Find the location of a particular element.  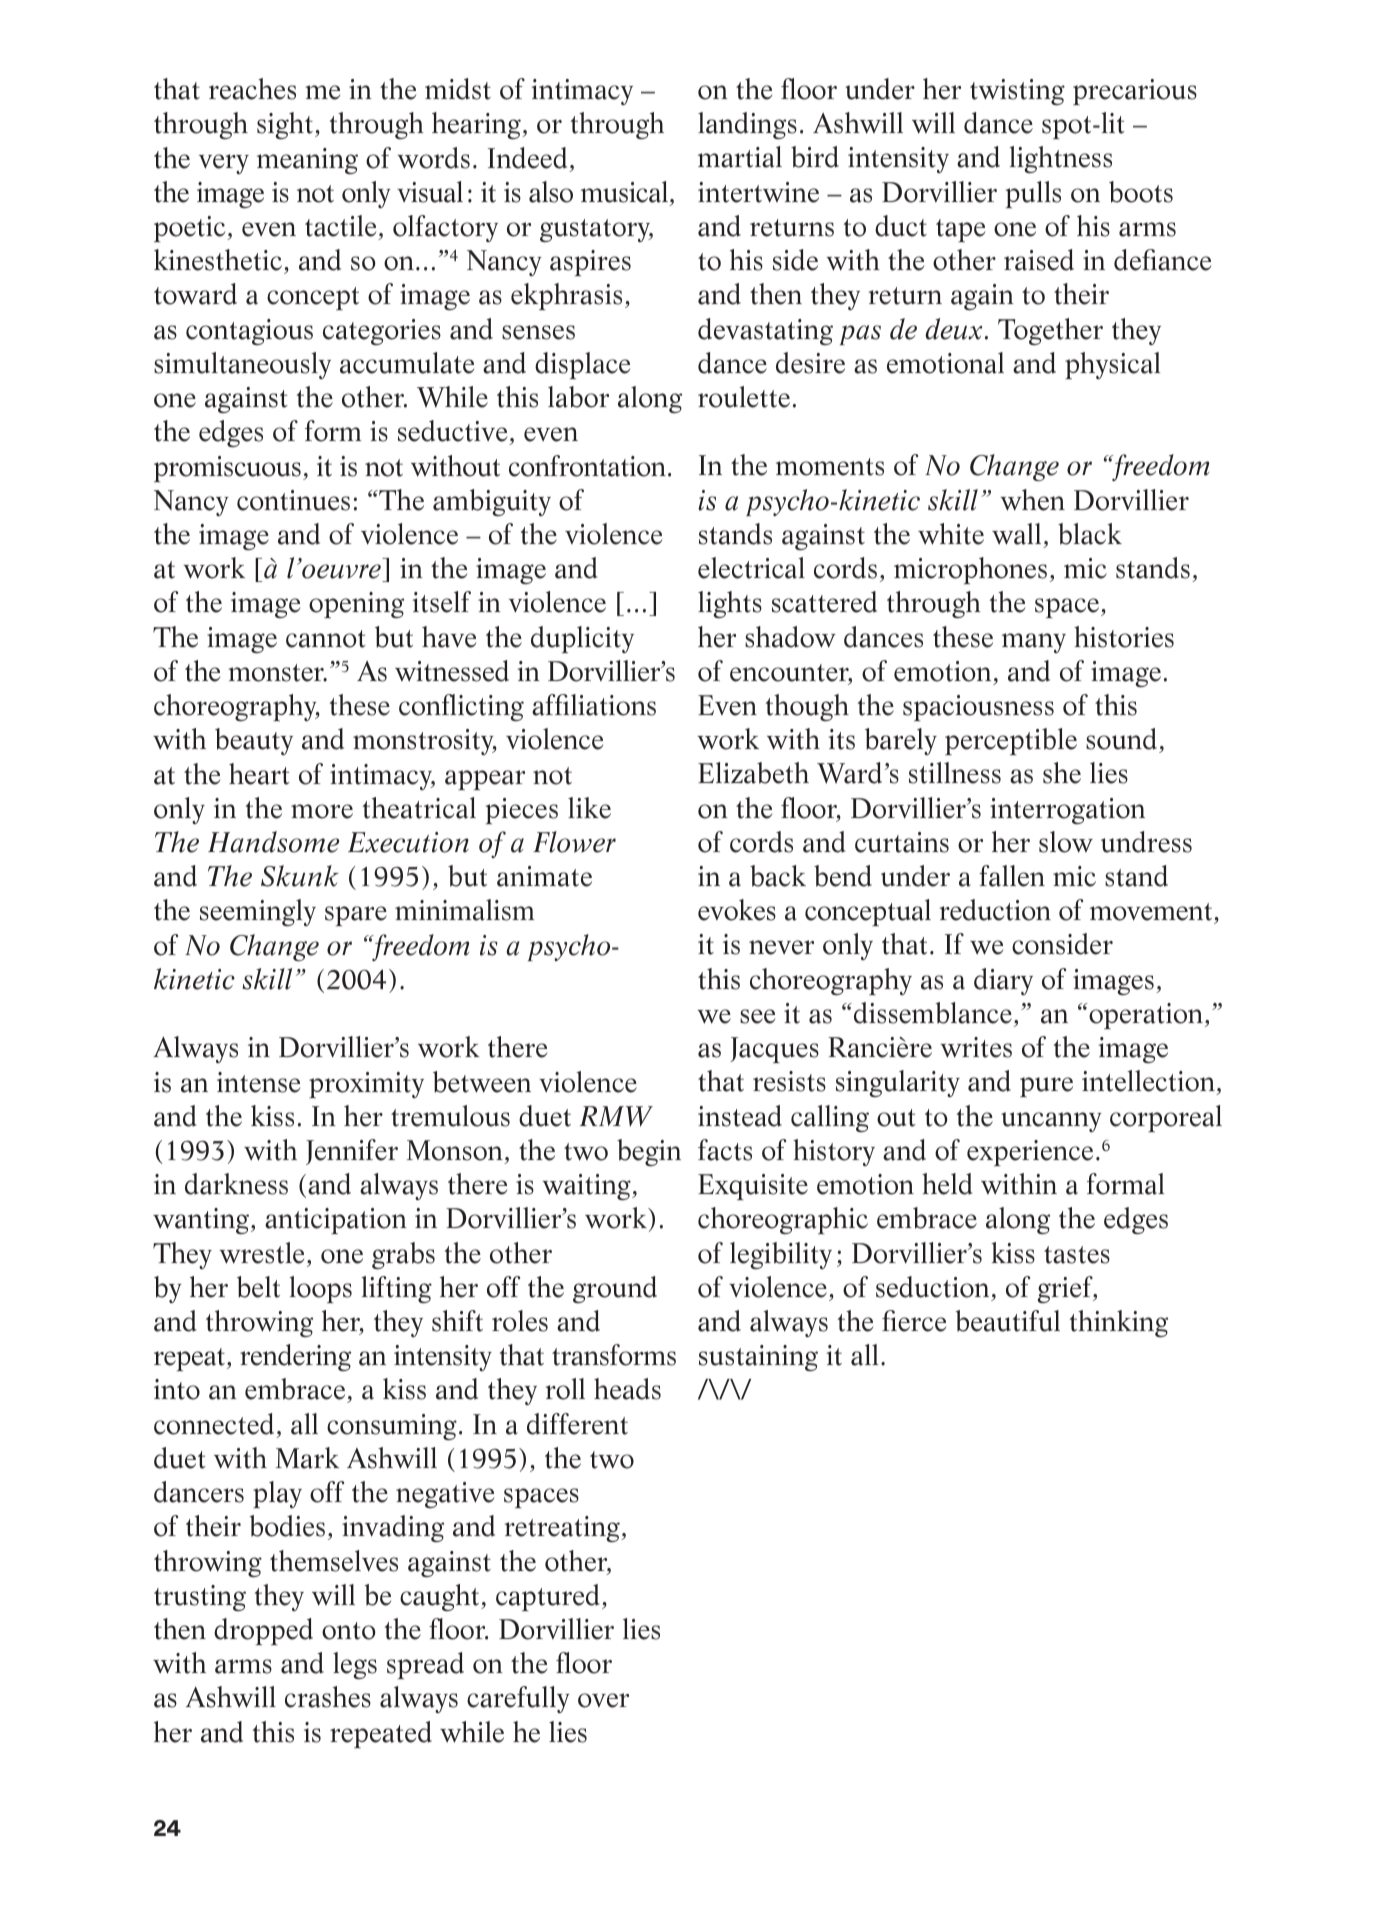

continues is located at coordinates (293, 500).
